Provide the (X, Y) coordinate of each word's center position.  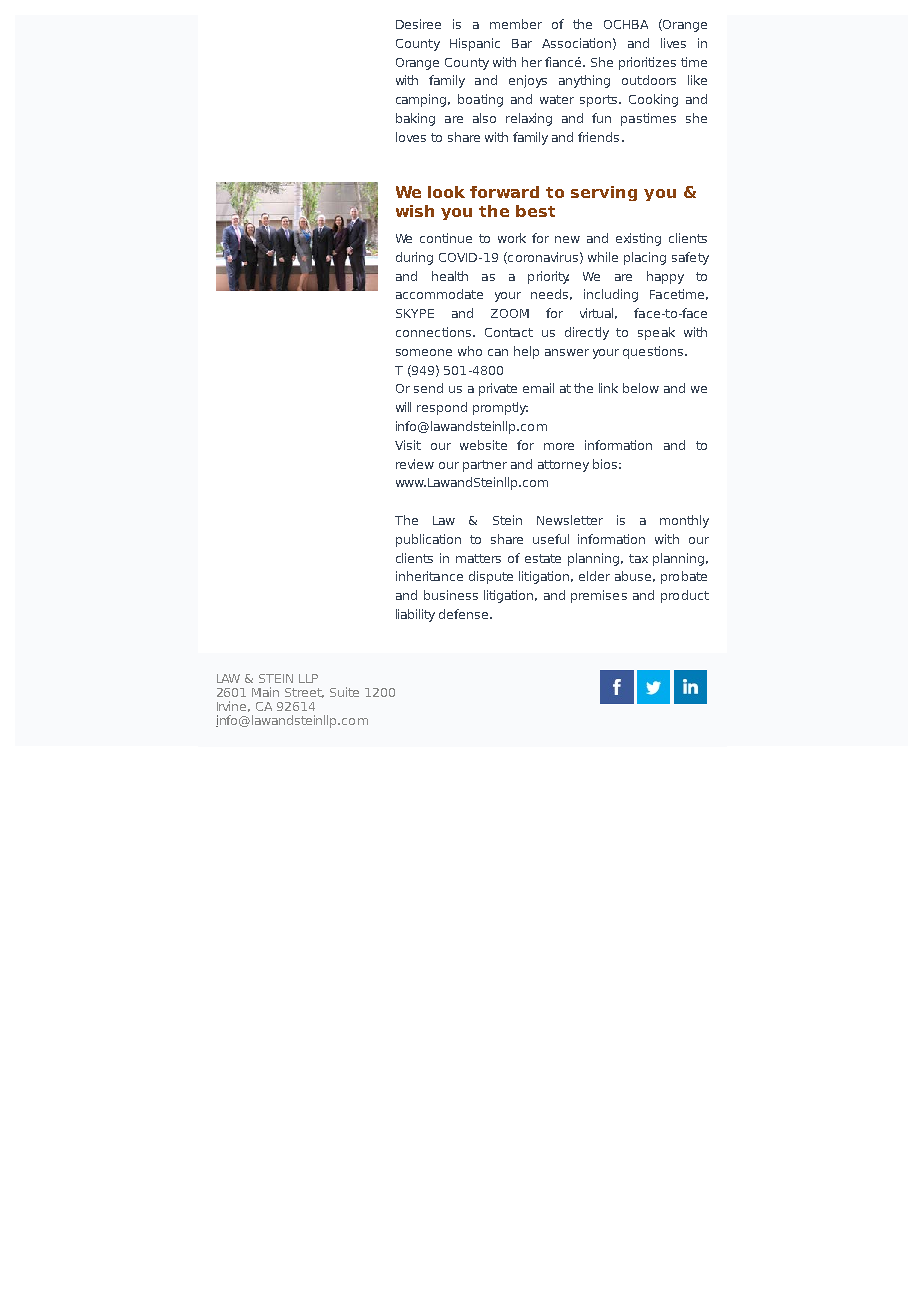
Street (304, 693)
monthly (684, 521)
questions (653, 352)
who (470, 351)
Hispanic (475, 44)
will (403, 407)
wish (415, 211)
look (446, 192)
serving (604, 193)
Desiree (418, 24)
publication (428, 540)
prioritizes (647, 63)
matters (478, 558)
